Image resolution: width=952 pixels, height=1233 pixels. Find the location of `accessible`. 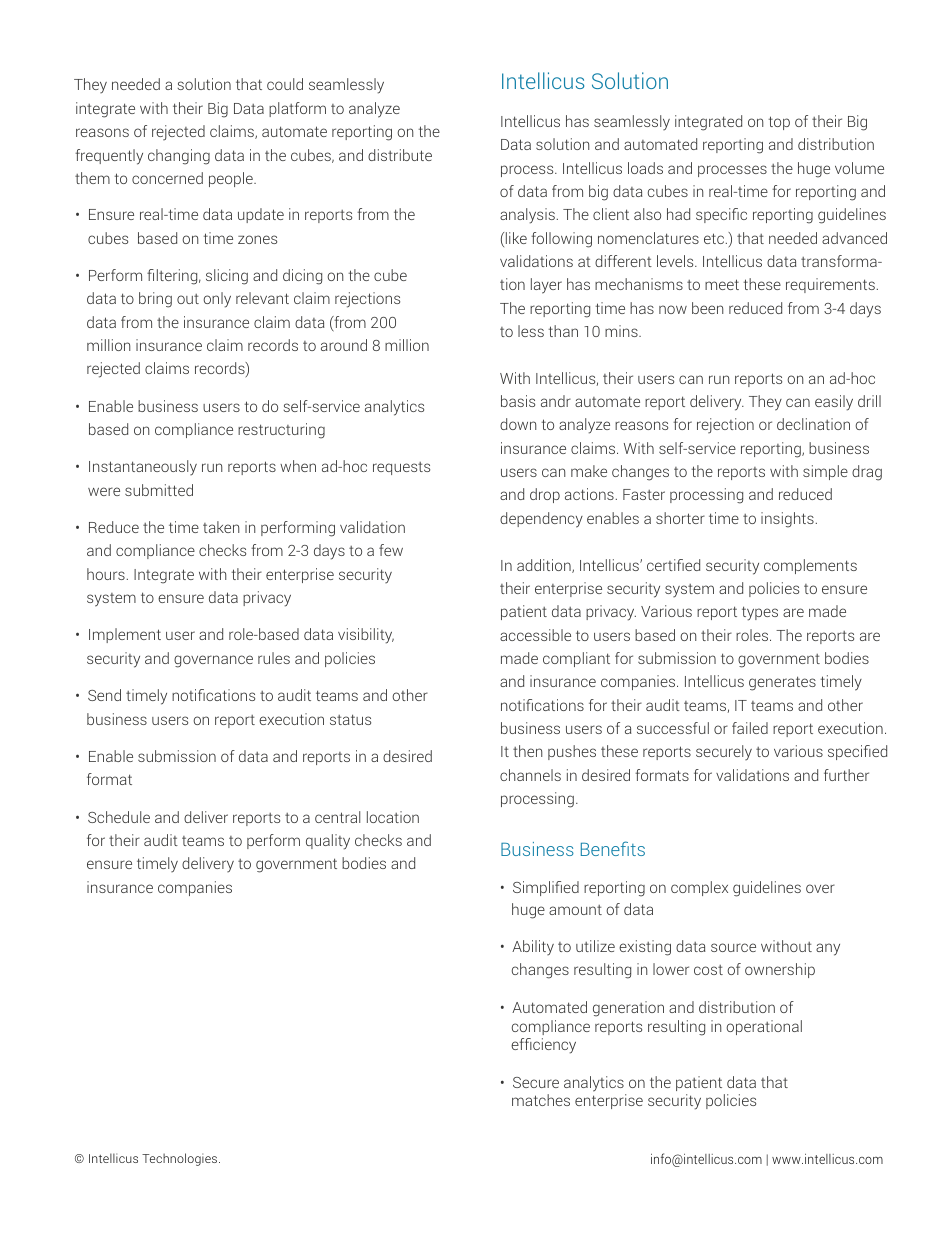

accessible is located at coordinates (535, 635).
